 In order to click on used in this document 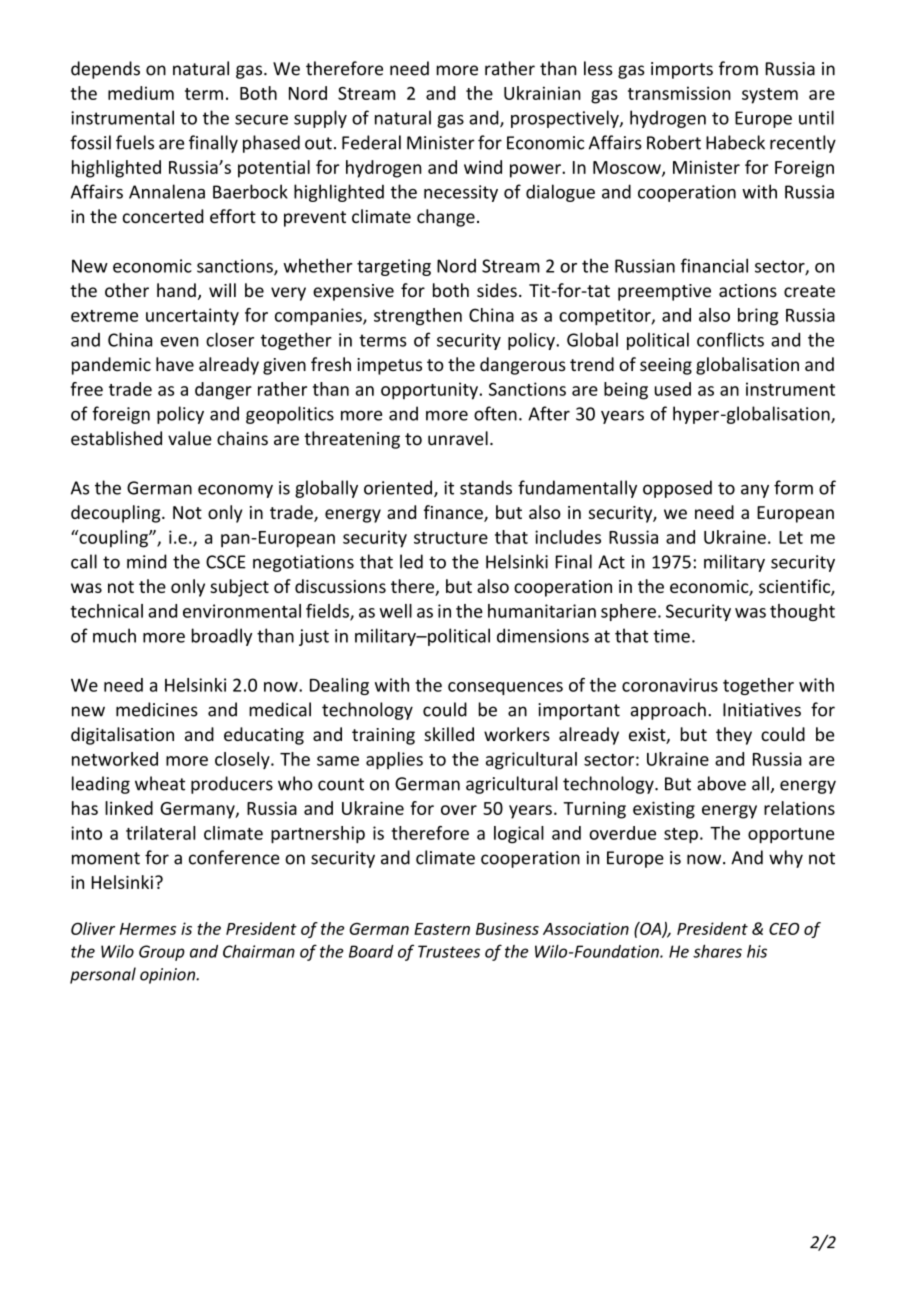, I will do `click(673, 389)`.
